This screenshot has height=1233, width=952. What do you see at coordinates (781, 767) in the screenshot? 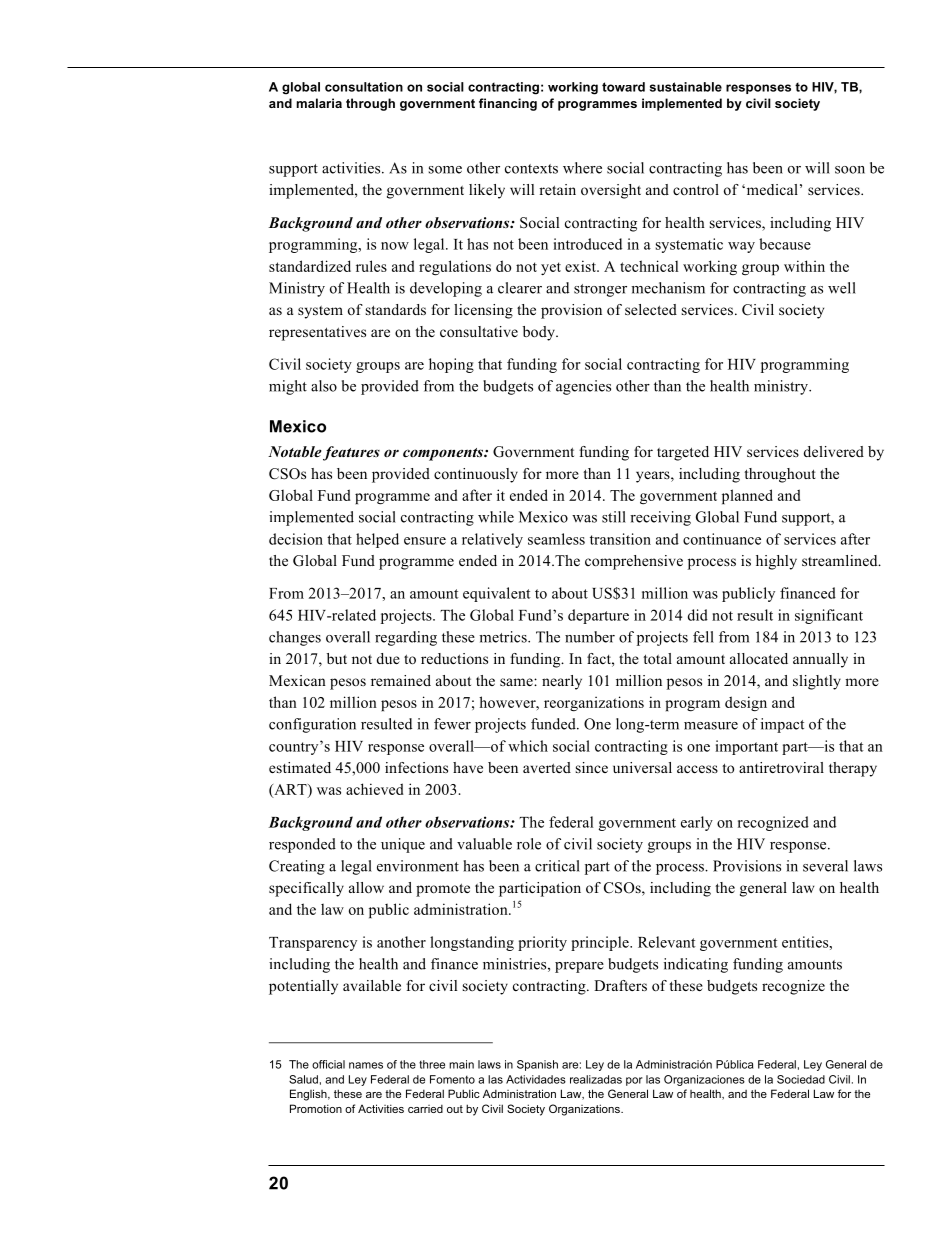
I see `antiretroviral` at bounding box center [781, 767].
